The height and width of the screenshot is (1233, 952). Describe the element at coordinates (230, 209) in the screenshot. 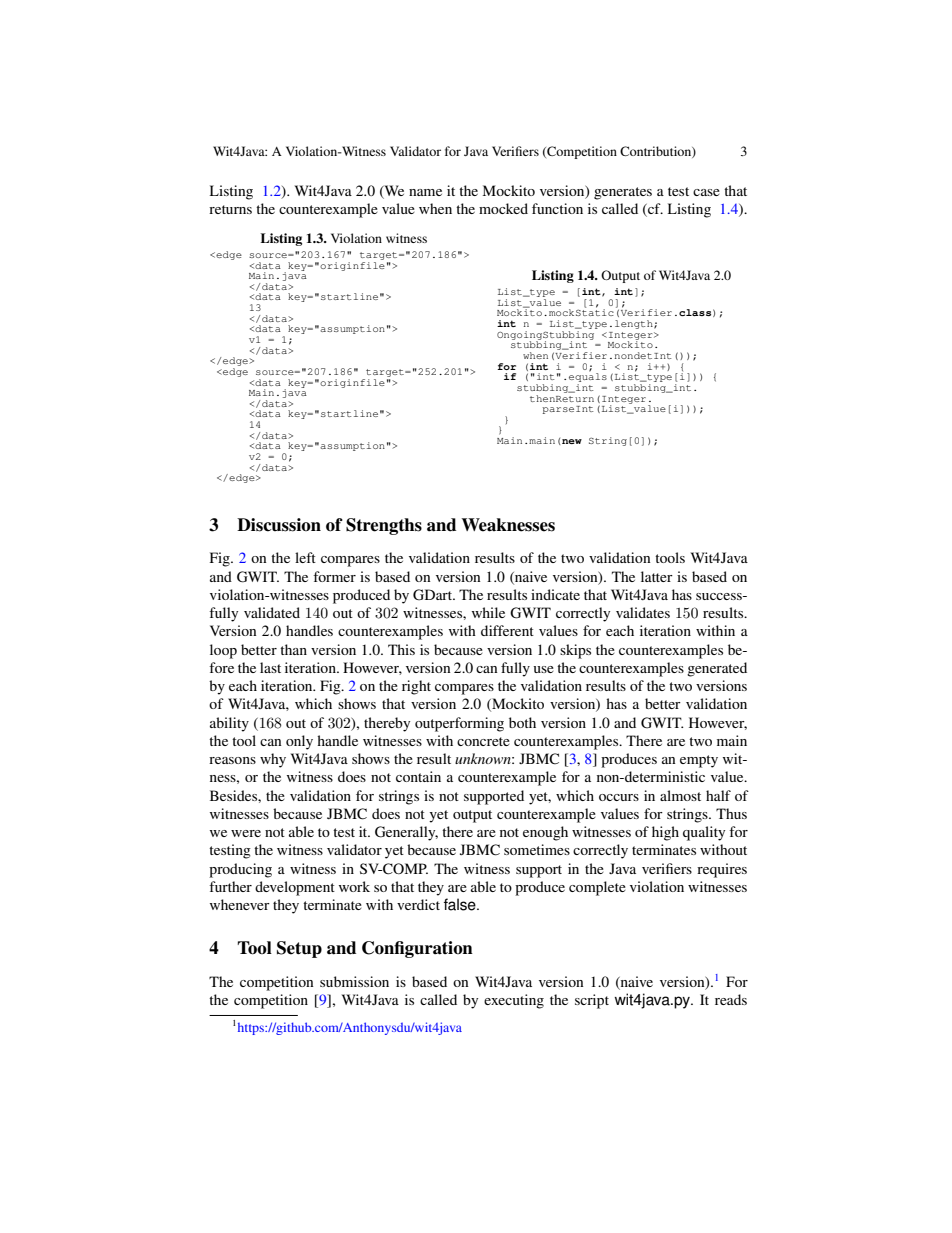

I see `returns` at that location.
